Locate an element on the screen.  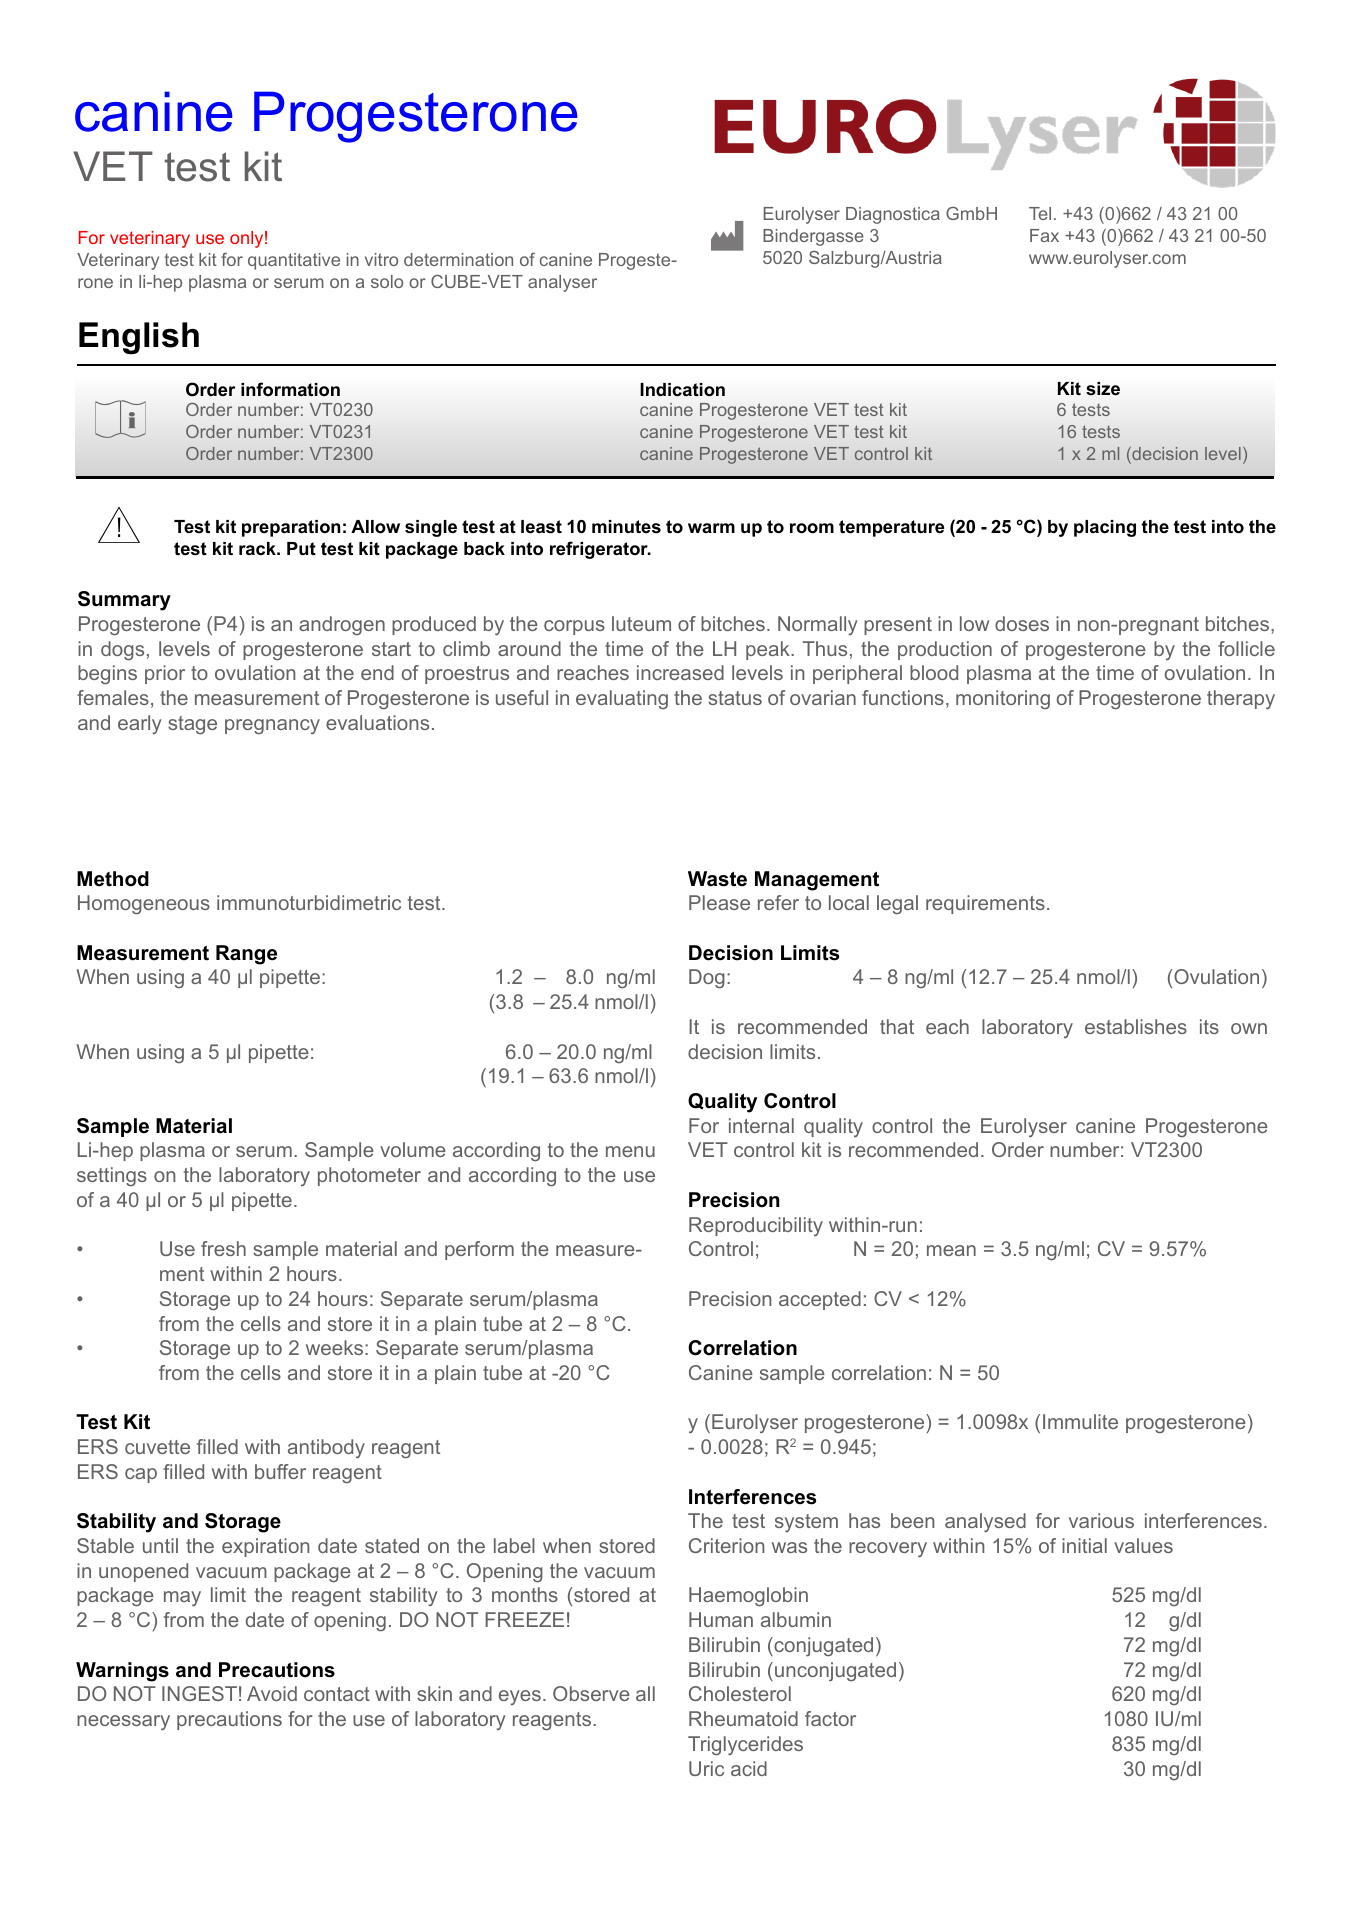
quantitative is located at coordinates (294, 261).
